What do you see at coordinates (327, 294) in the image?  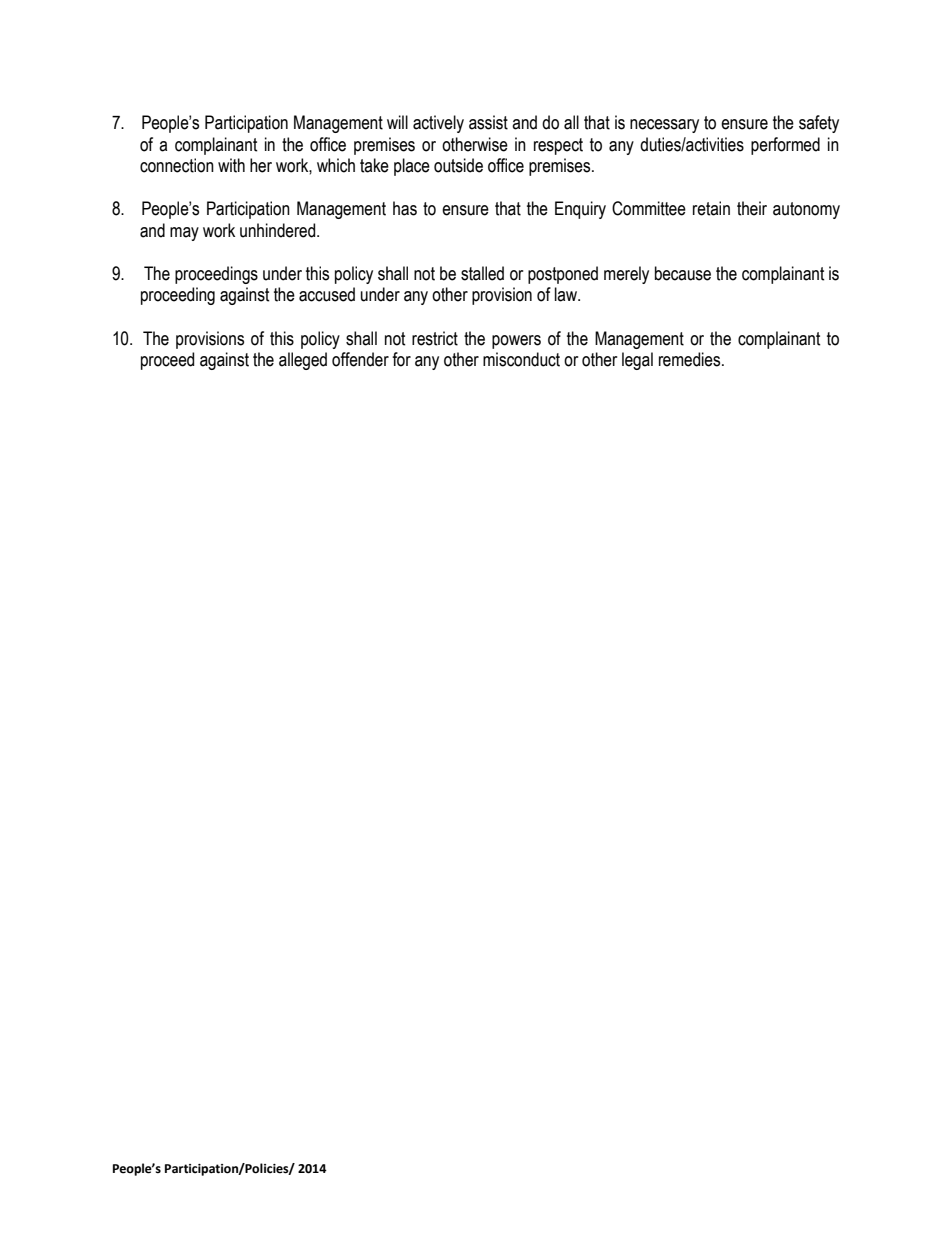 I see `accused` at bounding box center [327, 294].
